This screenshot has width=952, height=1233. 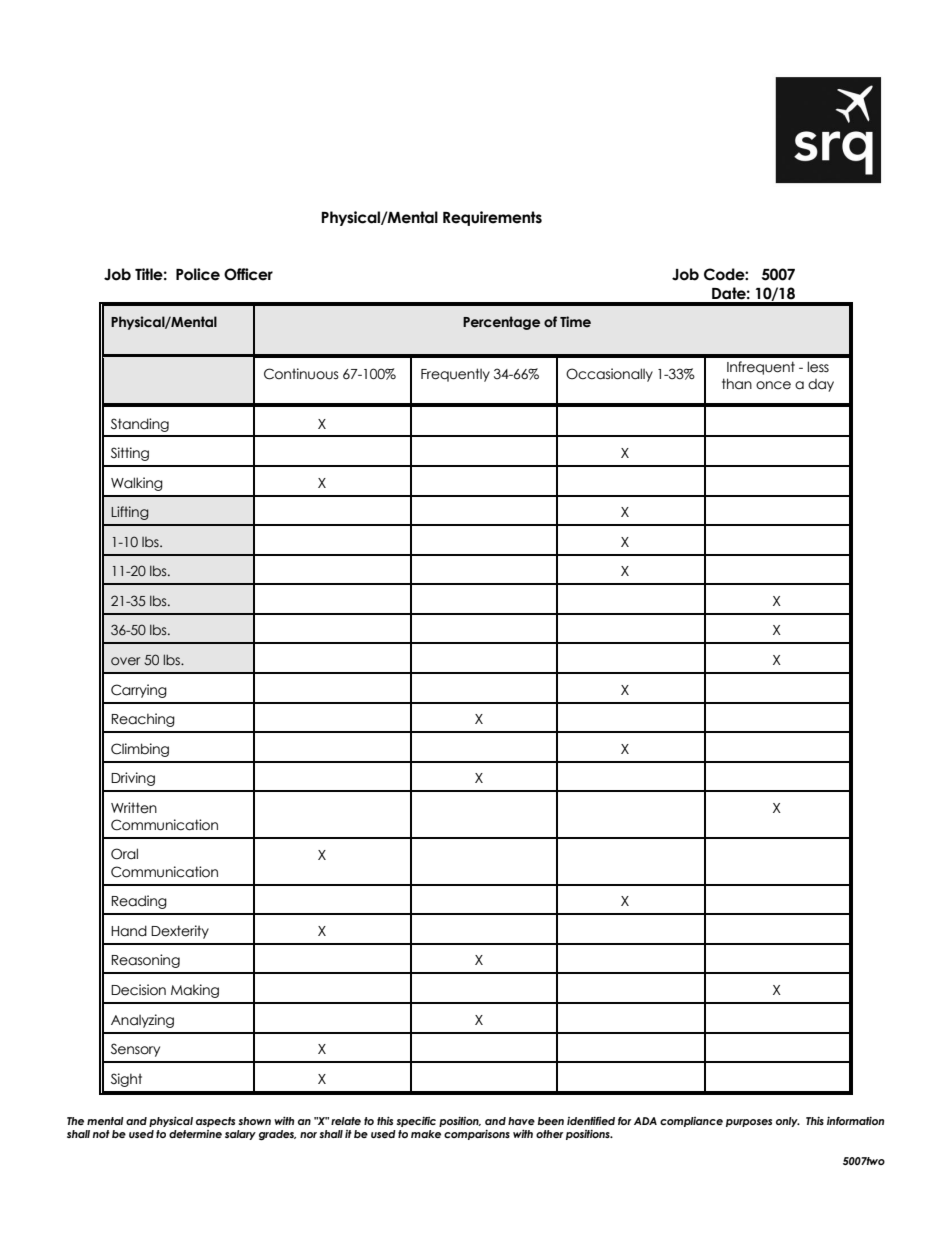 I want to click on Police, so click(x=198, y=274).
